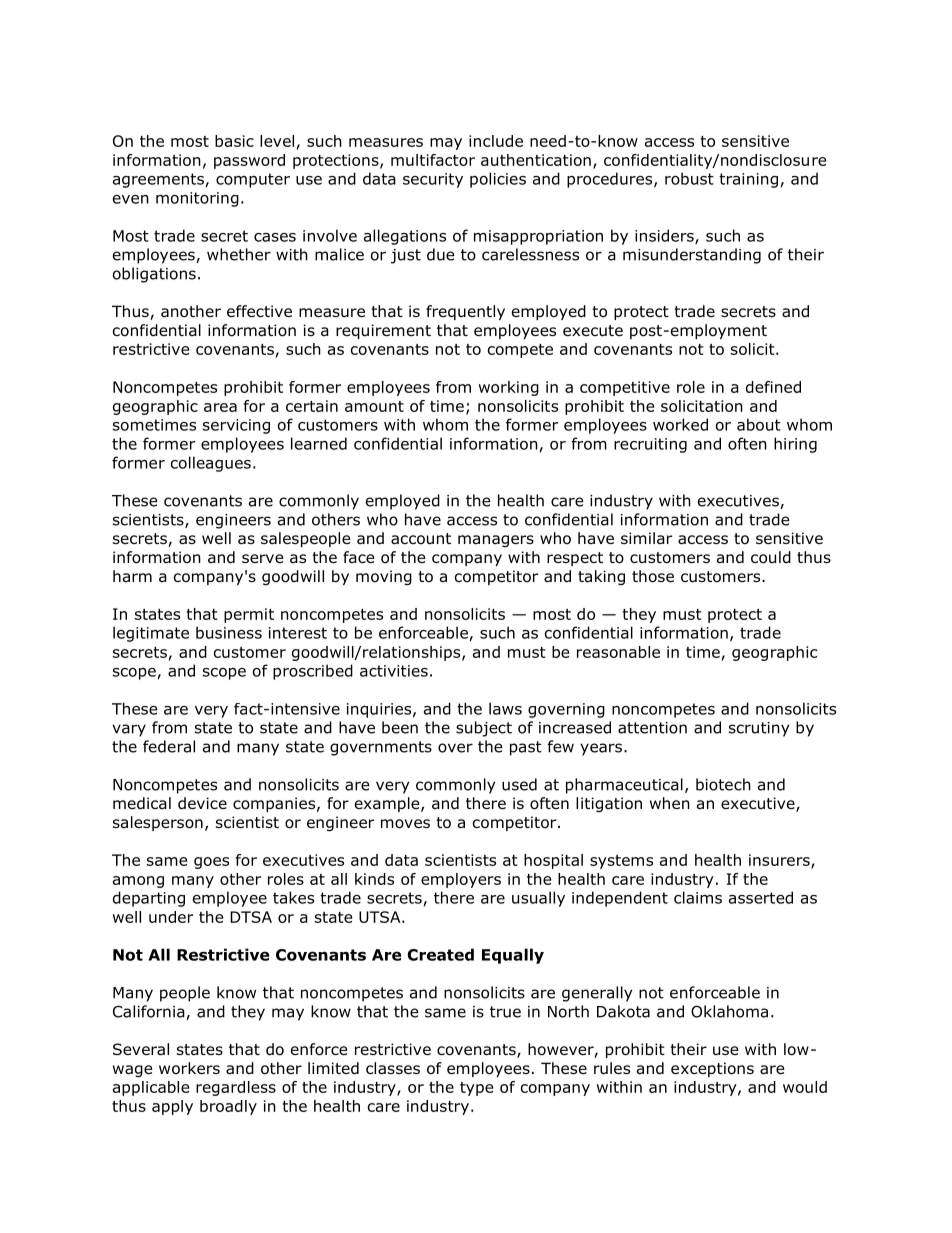 This screenshot has width=952, height=1233. I want to click on business, so click(229, 632).
